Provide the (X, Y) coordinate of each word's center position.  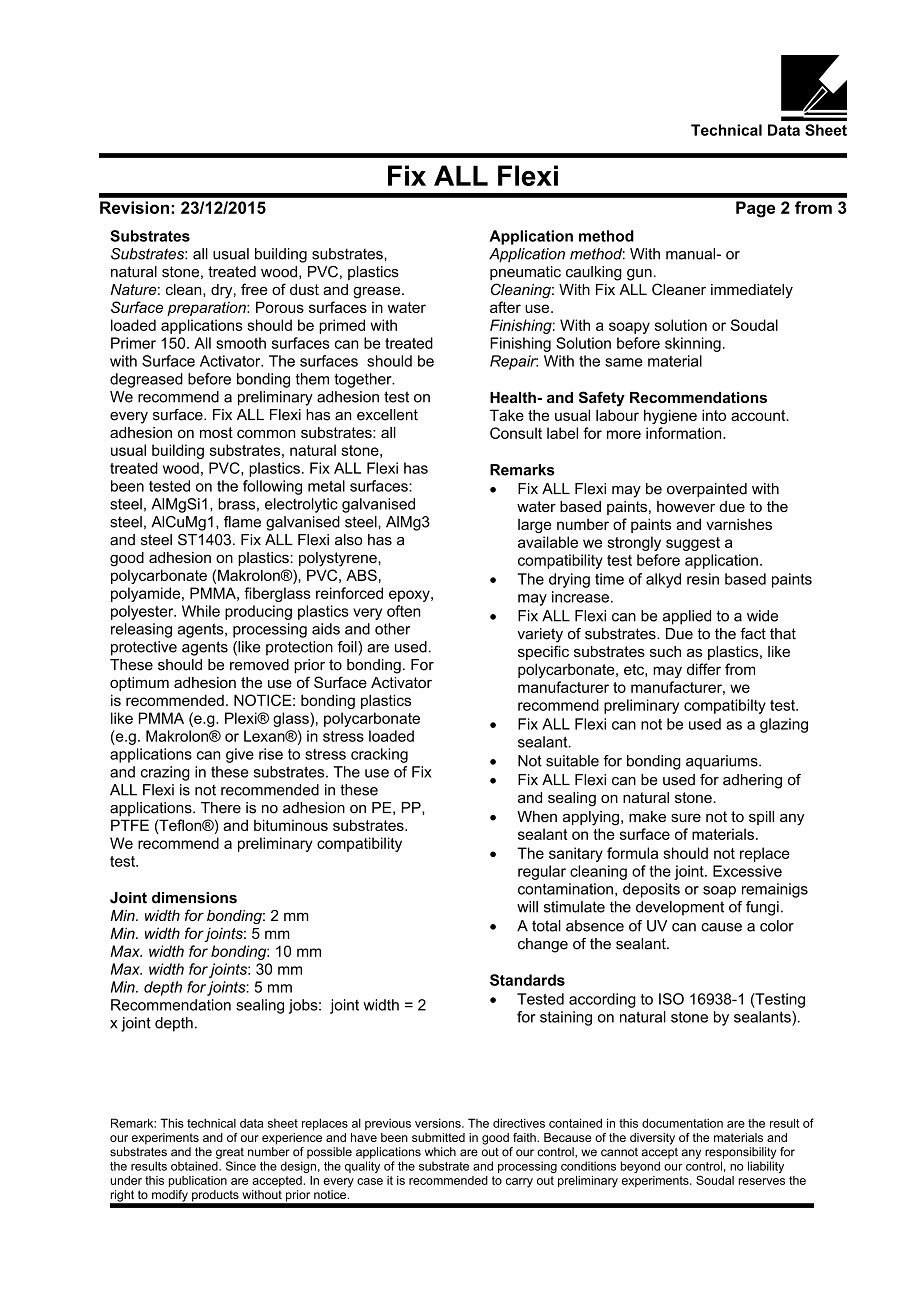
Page (755, 209)
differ (704, 669)
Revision (134, 207)
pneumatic (525, 273)
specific (543, 652)
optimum (139, 684)
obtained (195, 1166)
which (440, 1152)
